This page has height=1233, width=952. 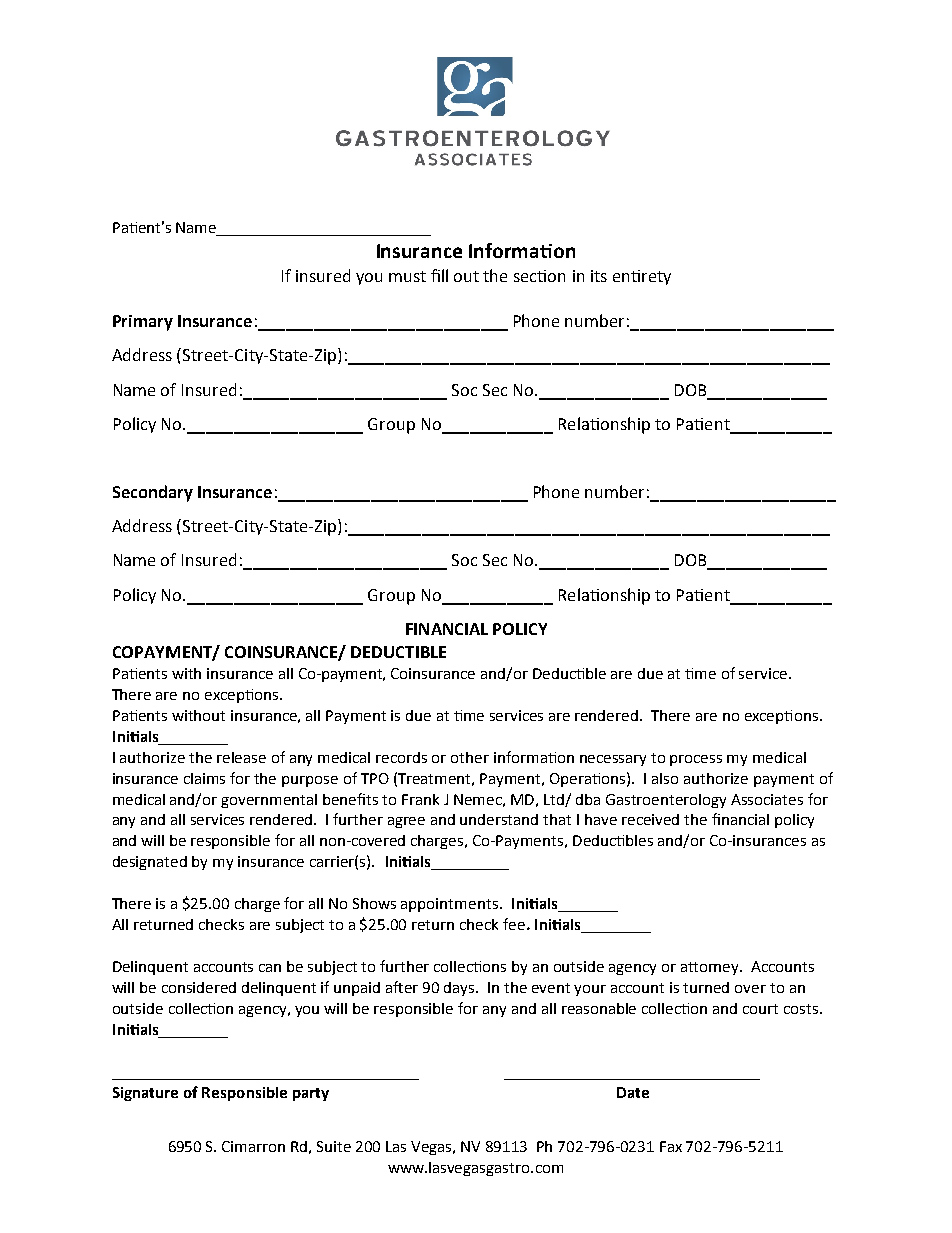 What do you see at coordinates (470, 757) in the page?
I see `other` at bounding box center [470, 757].
